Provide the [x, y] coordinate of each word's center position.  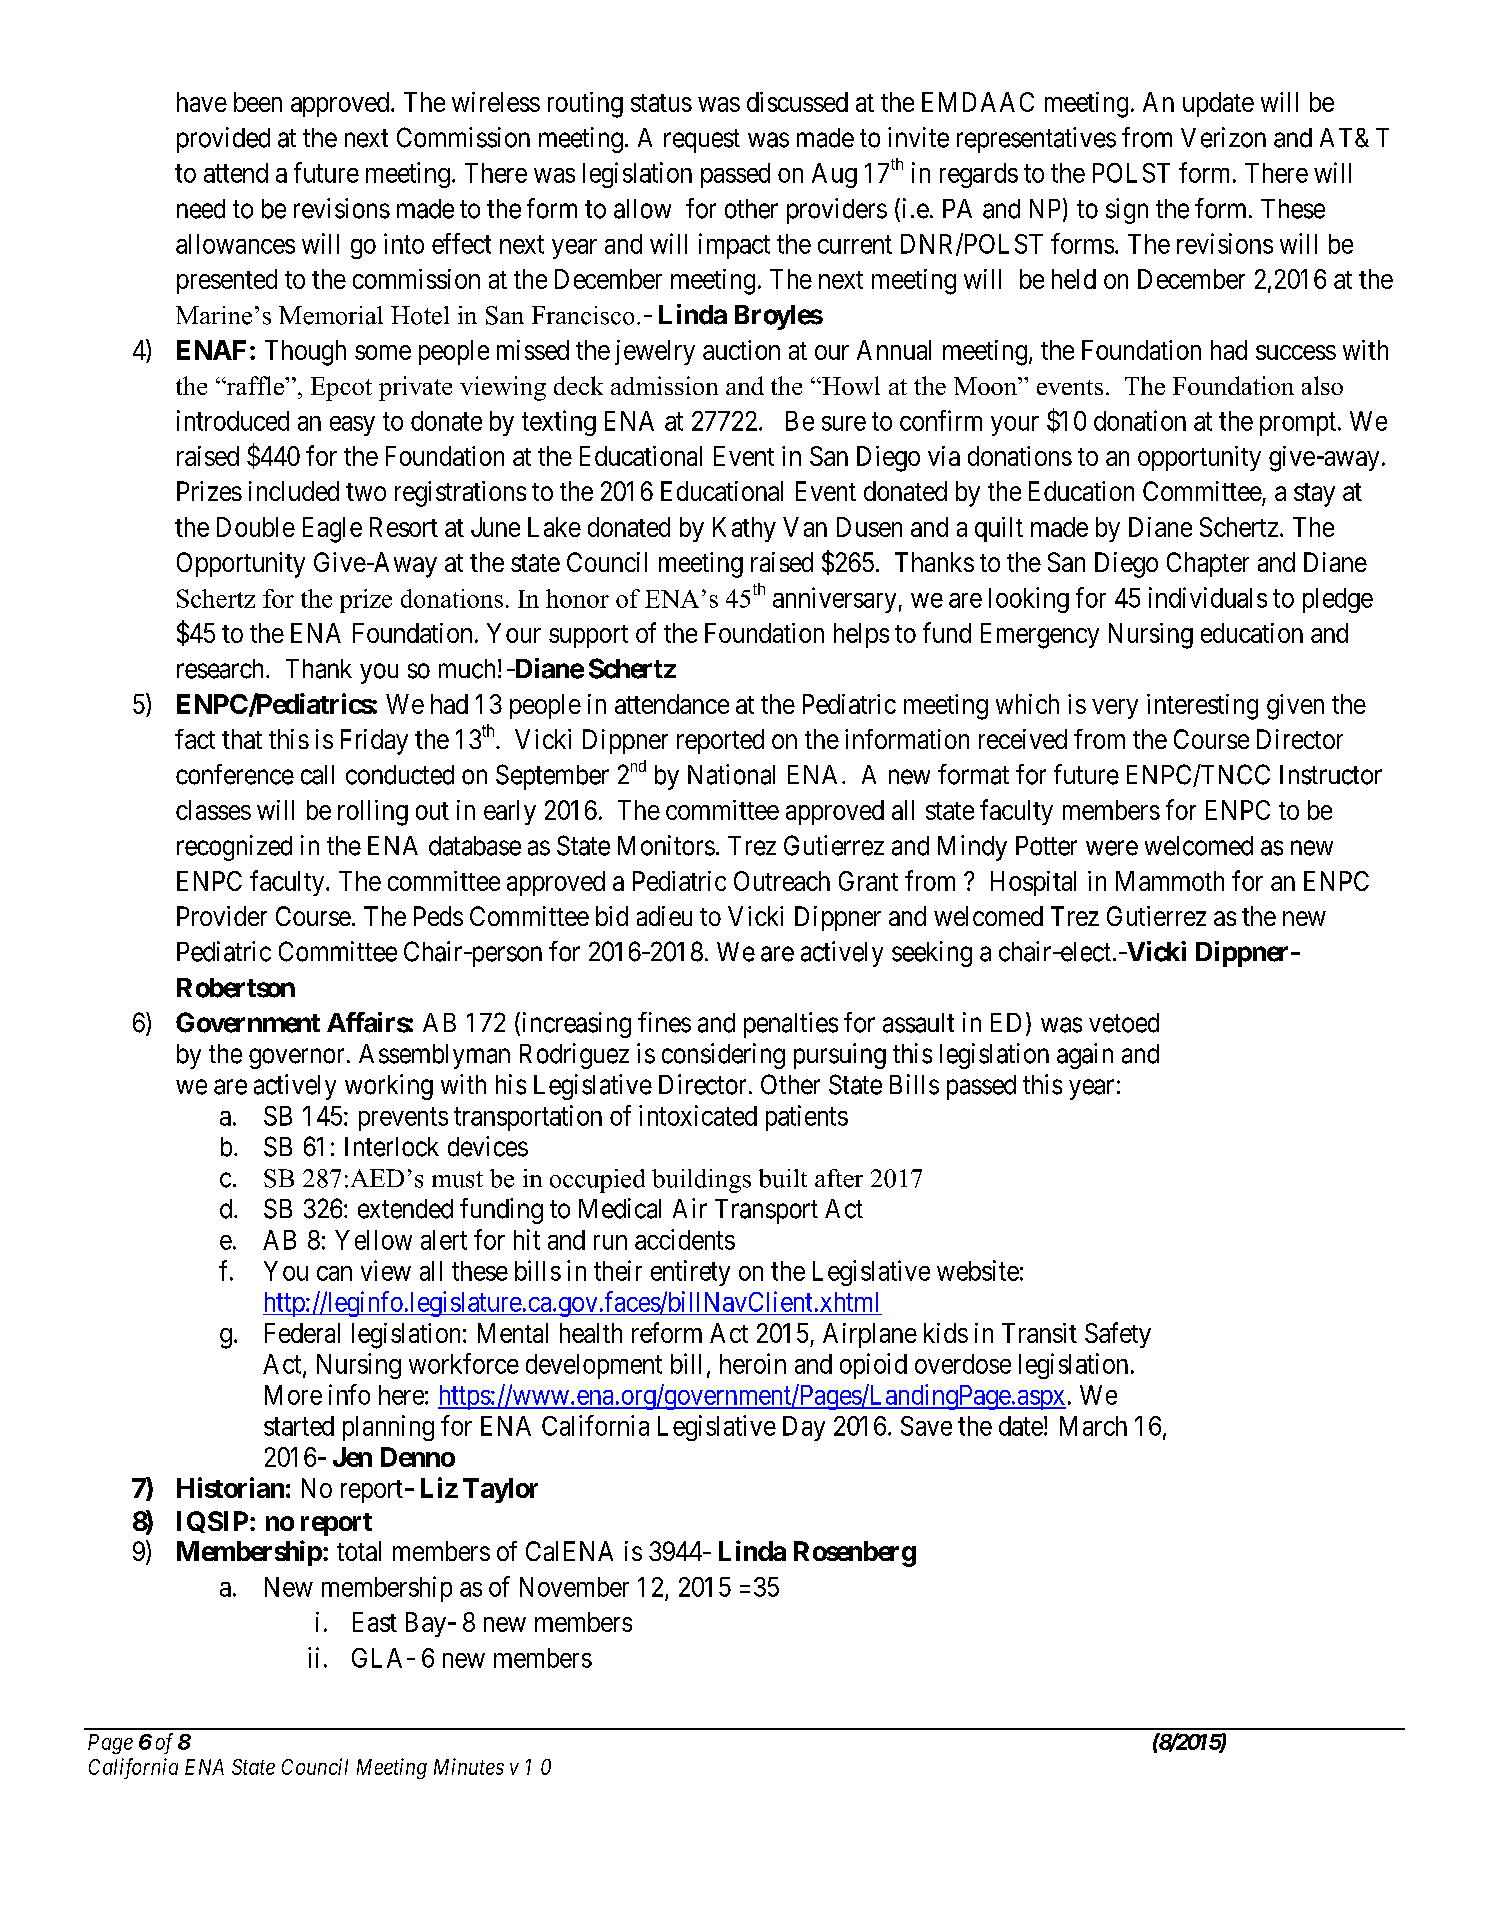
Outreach [782, 881]
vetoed [1124, 1023]
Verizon [1223, 137]
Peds [438, 916]
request [702, 141]
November [574, 1587]
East [375, 1622]
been [258, 102]
